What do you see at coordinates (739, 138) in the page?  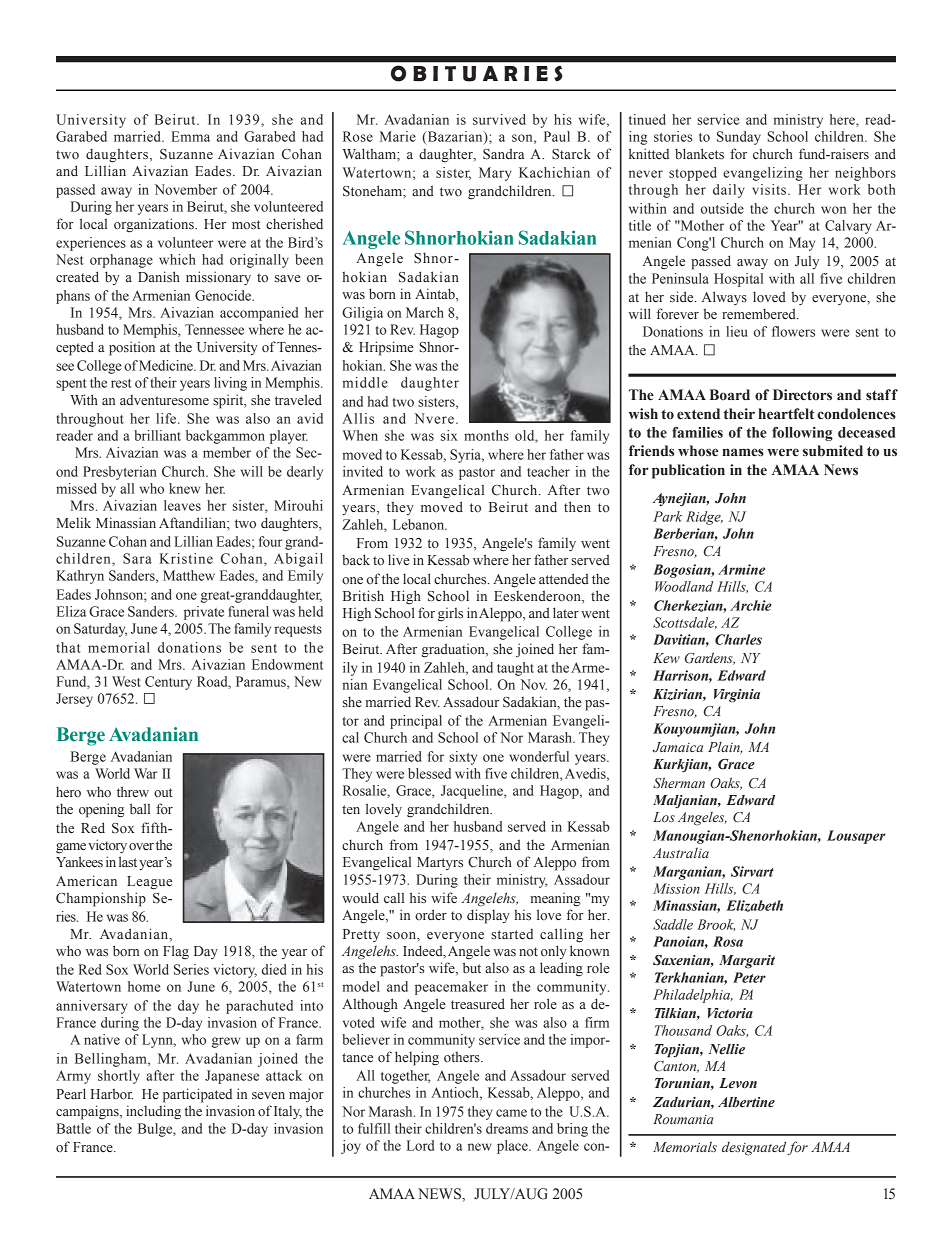 I see `Sunday` at bounding box center [739, 138].
